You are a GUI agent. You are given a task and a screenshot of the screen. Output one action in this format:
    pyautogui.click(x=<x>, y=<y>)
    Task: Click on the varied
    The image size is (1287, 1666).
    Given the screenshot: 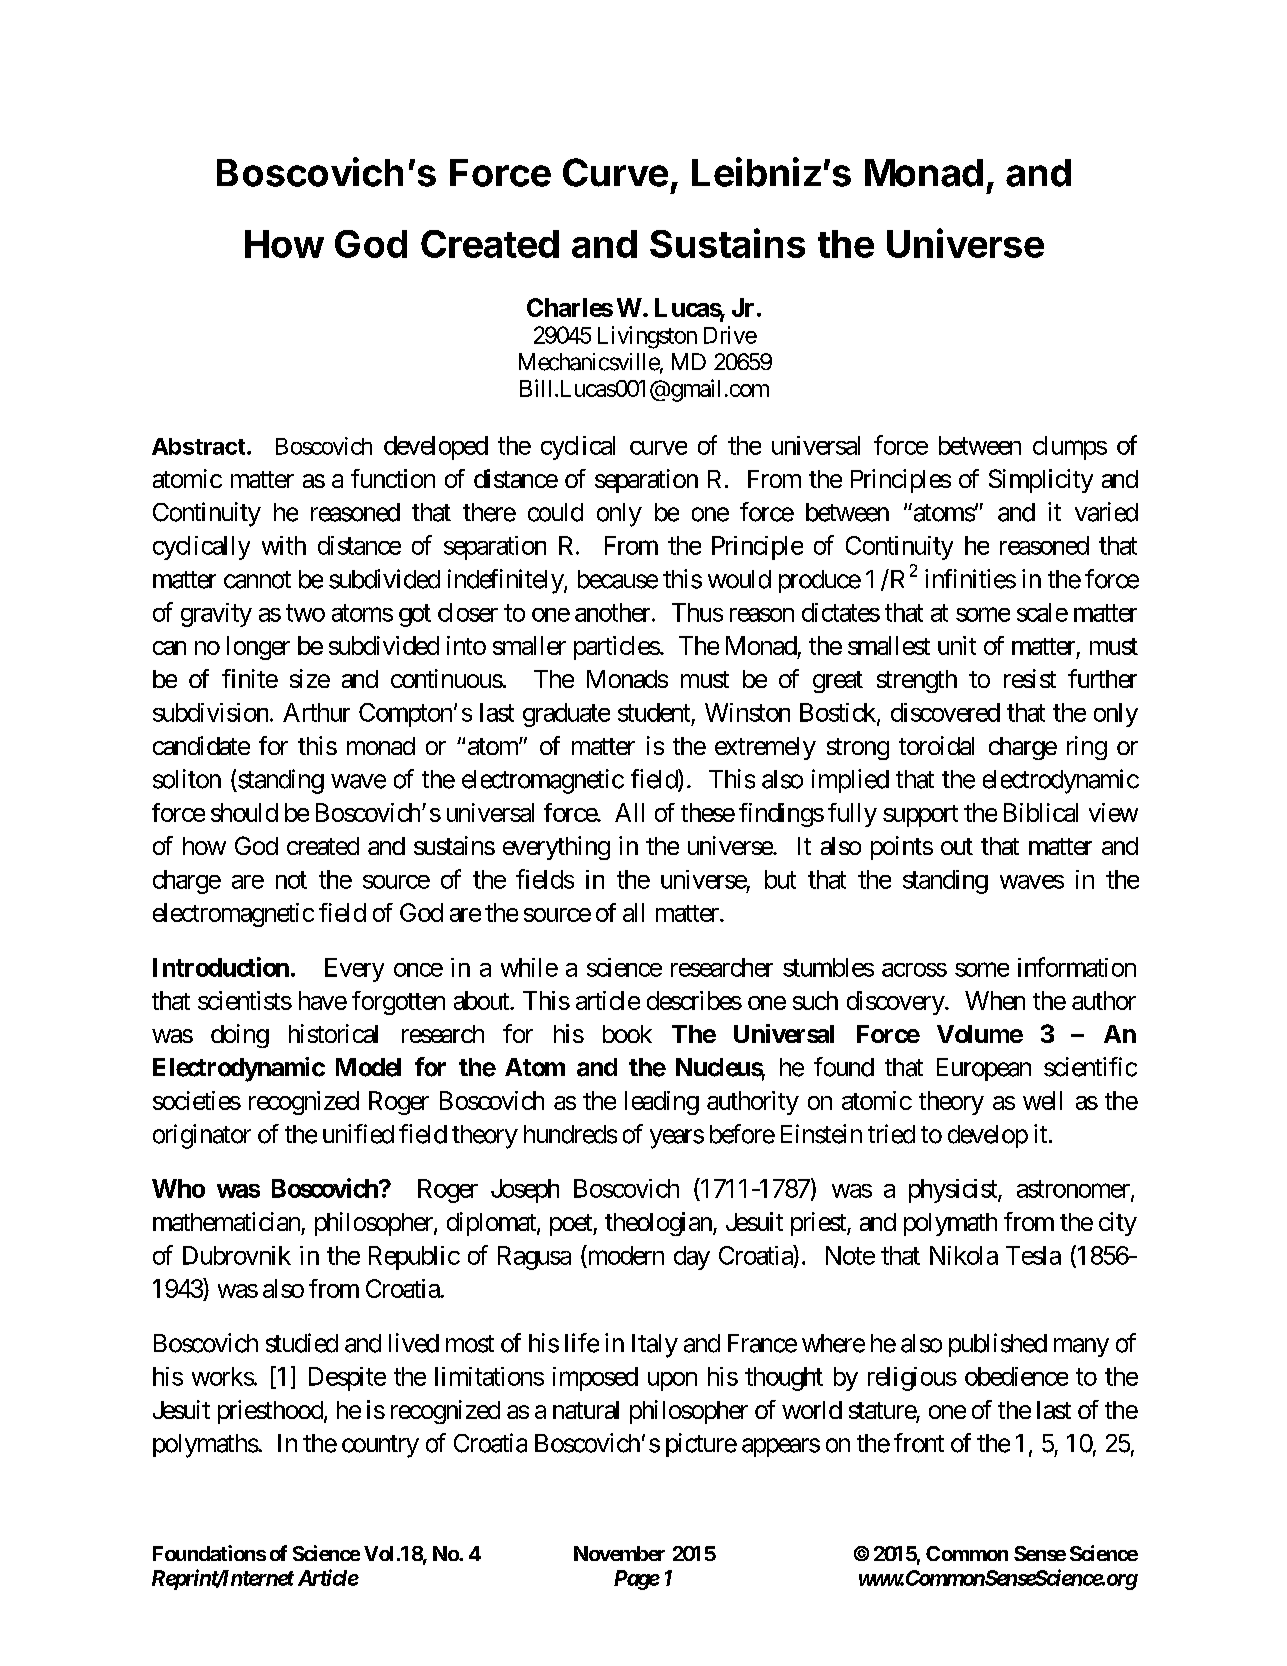 What is the action you would take?
    pyautogui.click(x=1106, y=512)
